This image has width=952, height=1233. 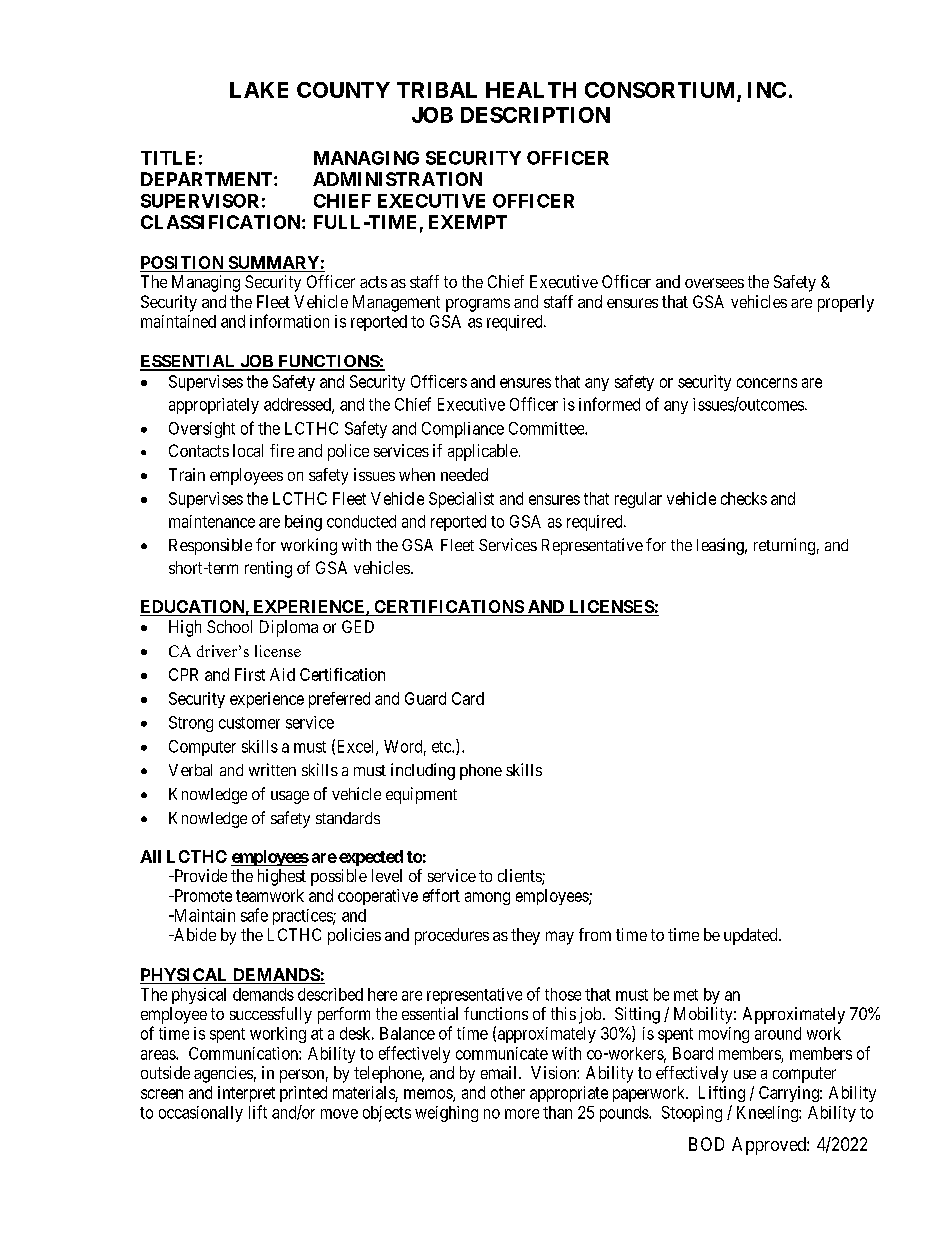 What do you see at coordinates (468, 698) in the image?
I see `Card` at bounding box center [468, 698].
